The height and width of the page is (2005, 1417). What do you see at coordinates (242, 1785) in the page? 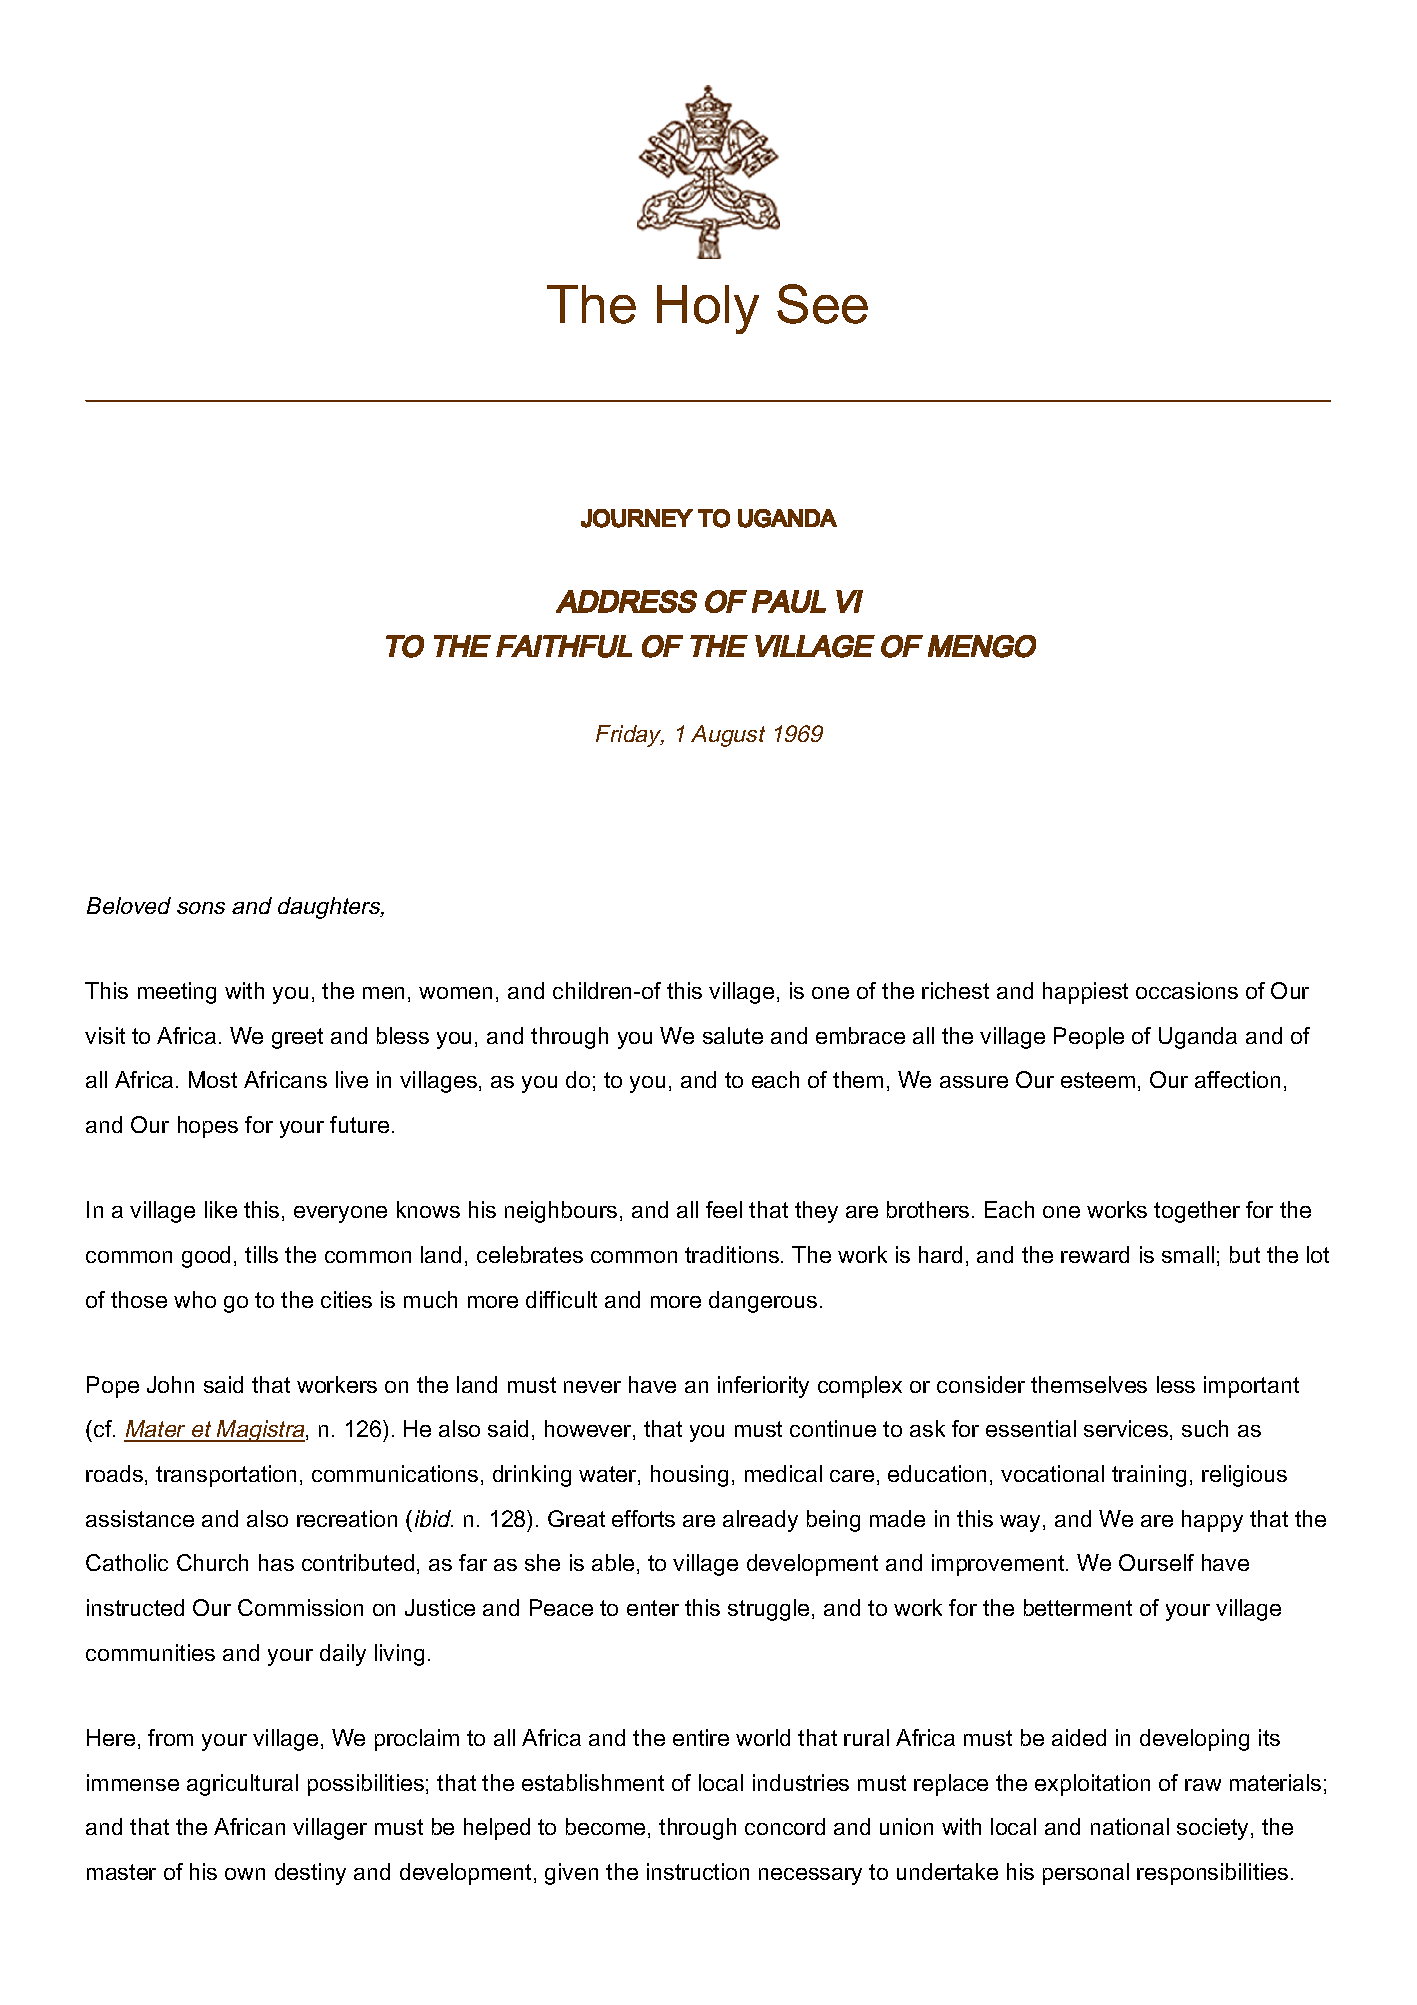
I see `agricultural` at bounding box center [242, 1785].
